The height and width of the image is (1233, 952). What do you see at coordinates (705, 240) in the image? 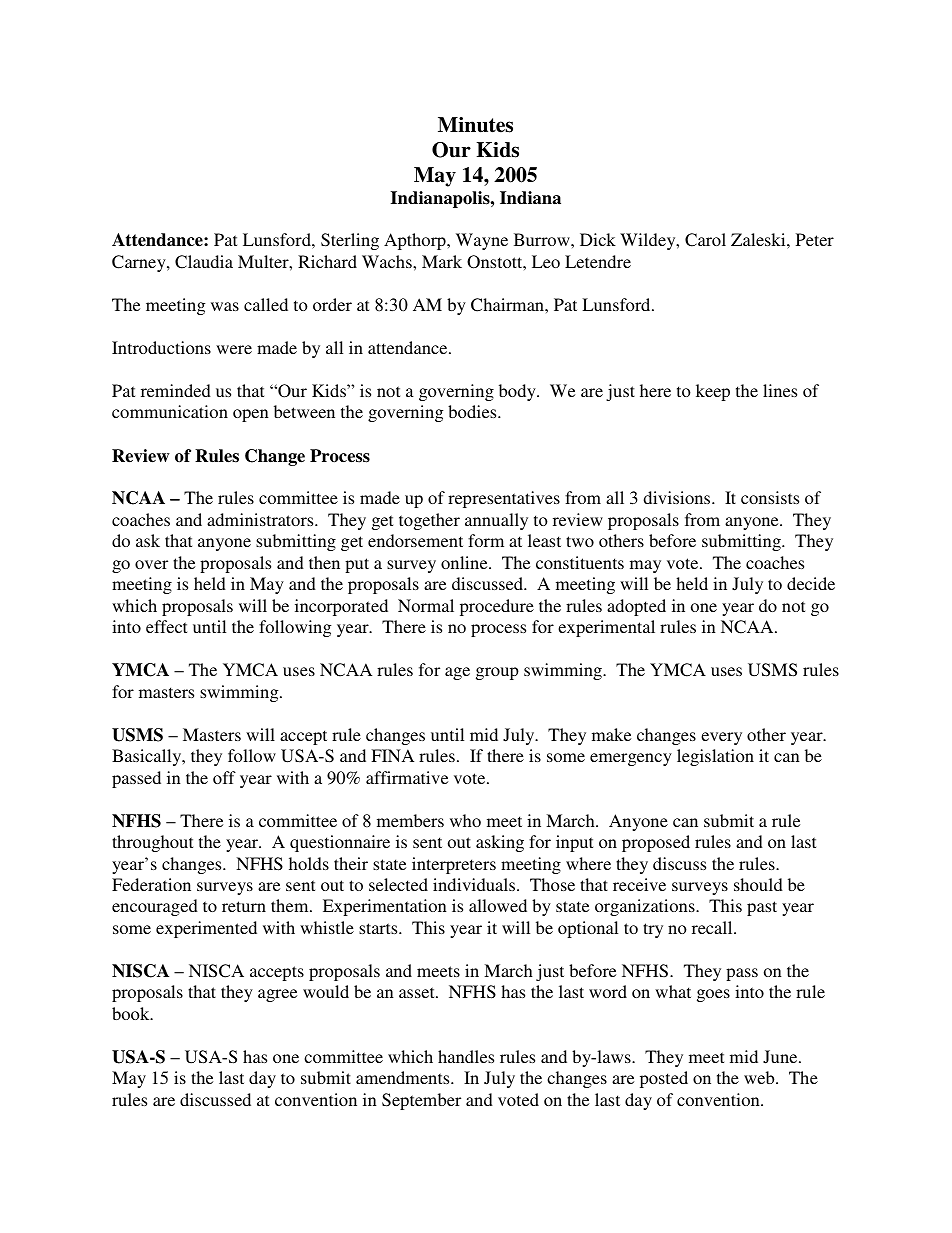
I see `Carol` at bounding box center [705, 240].
